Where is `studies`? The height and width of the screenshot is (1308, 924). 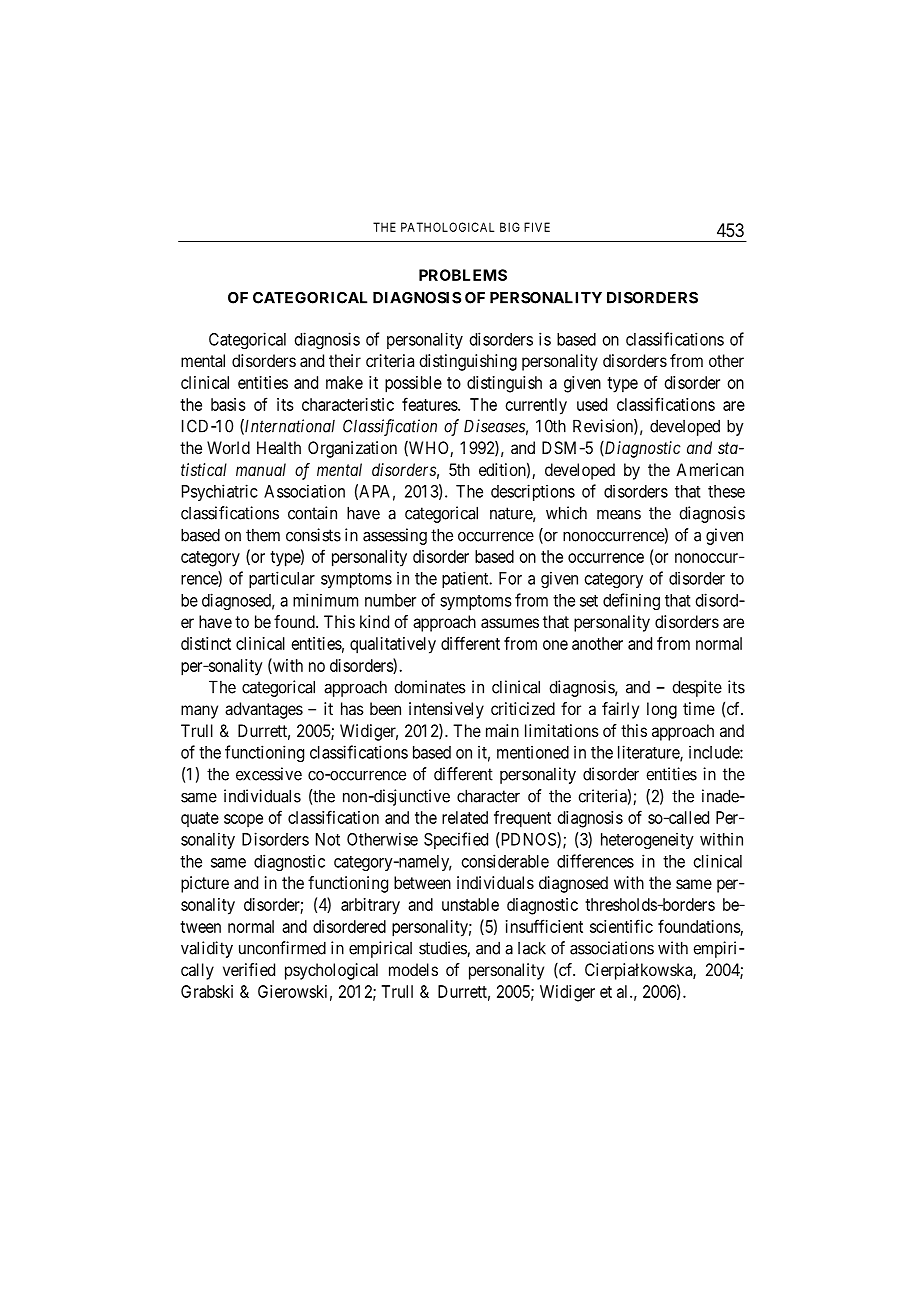 studies is located at coordinates (443, 949).
